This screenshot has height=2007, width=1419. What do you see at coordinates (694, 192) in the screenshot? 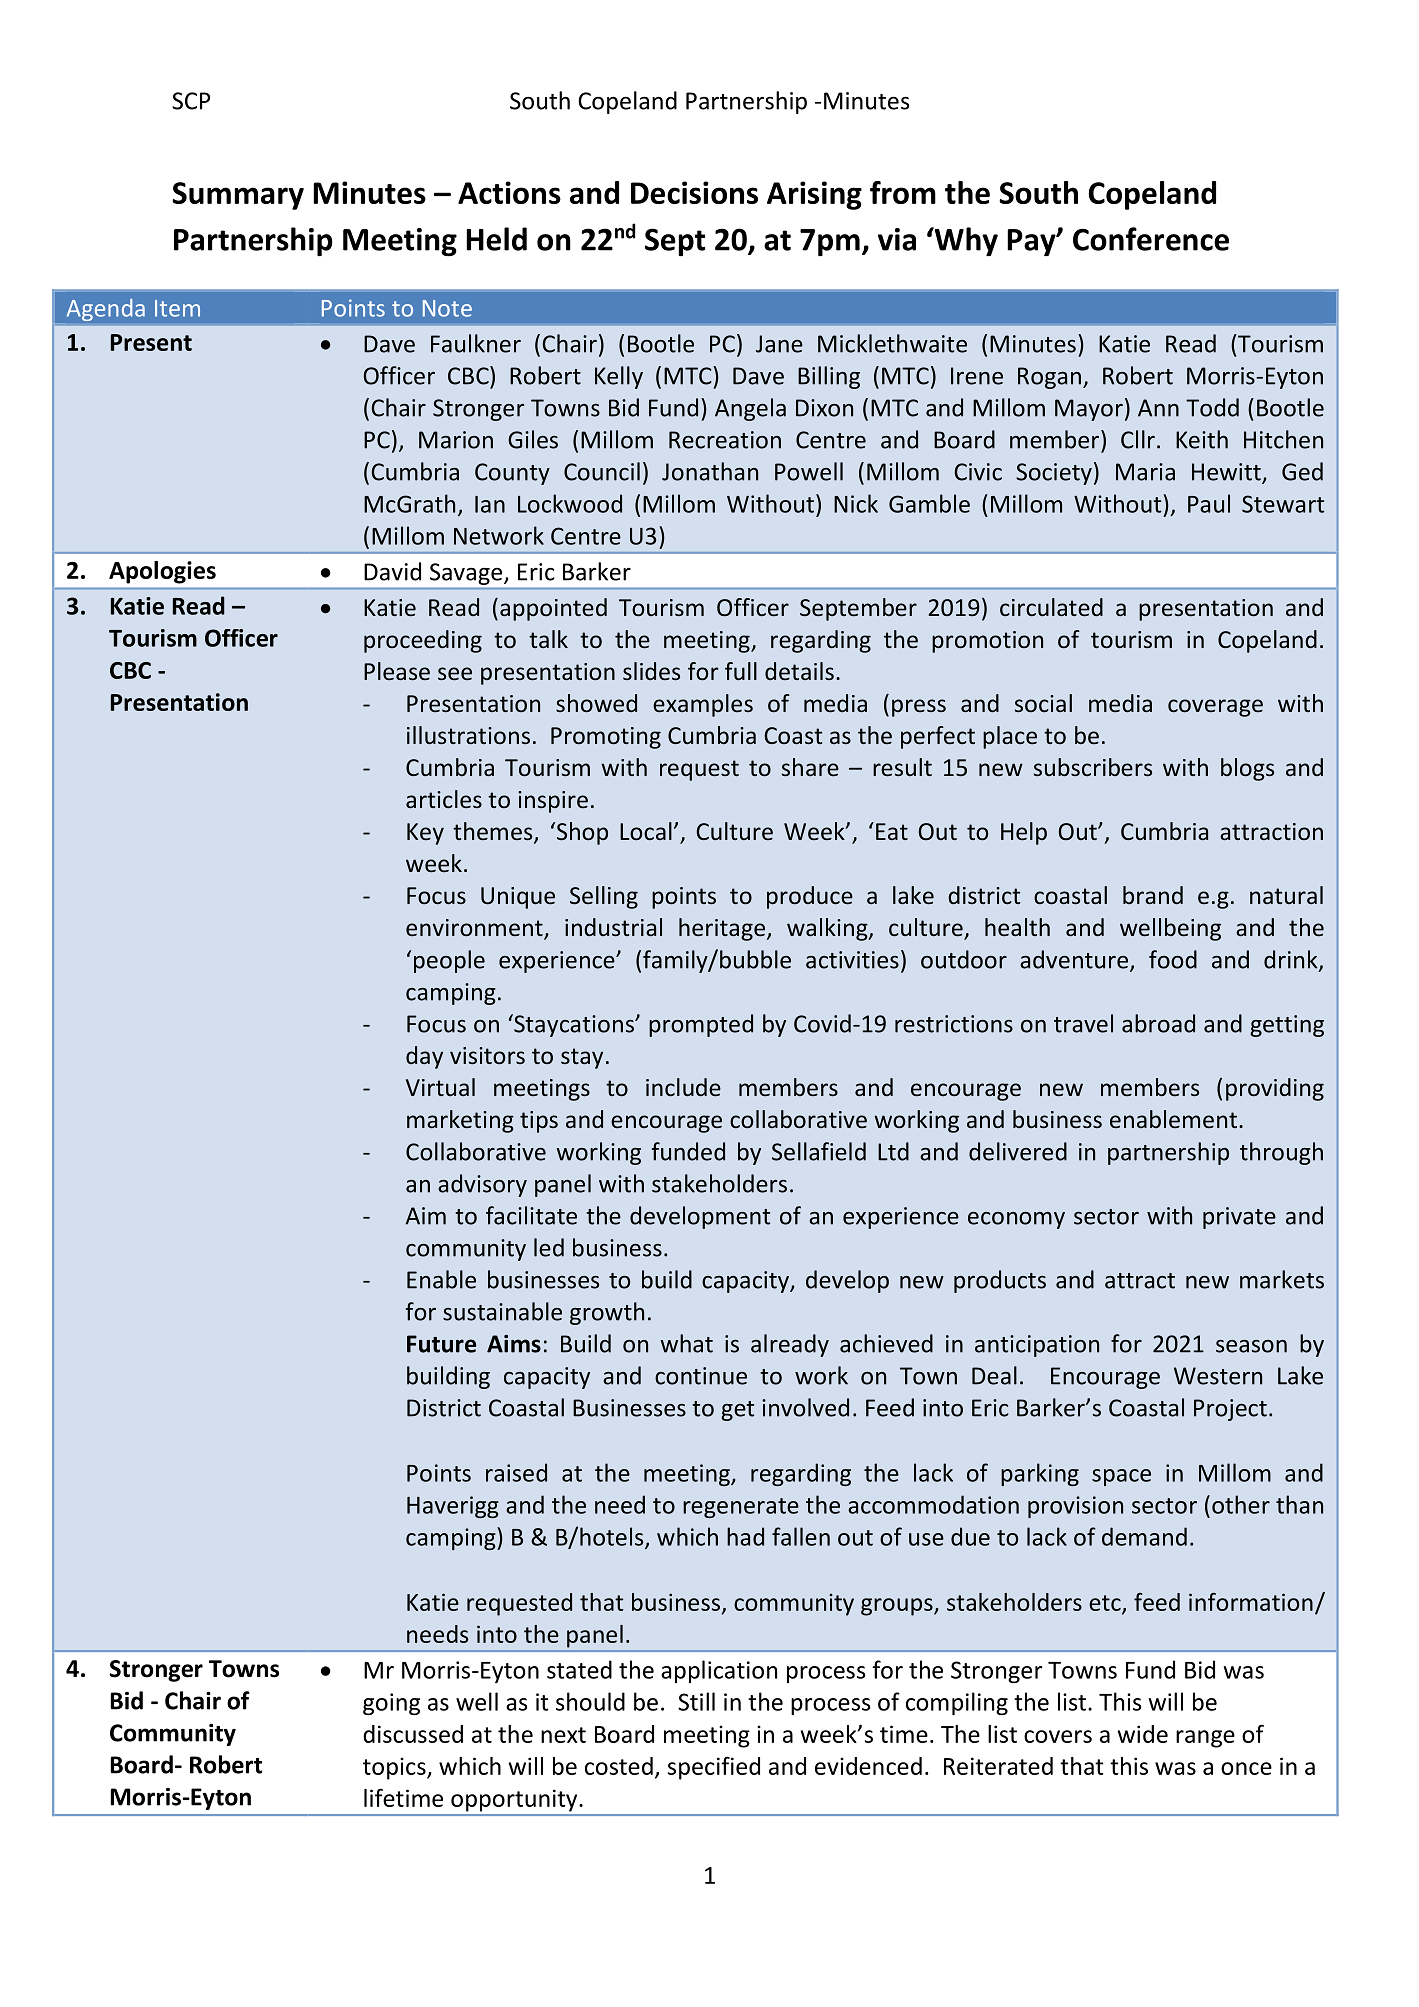
I see `Decisions` at bounding box center [694, 192].
